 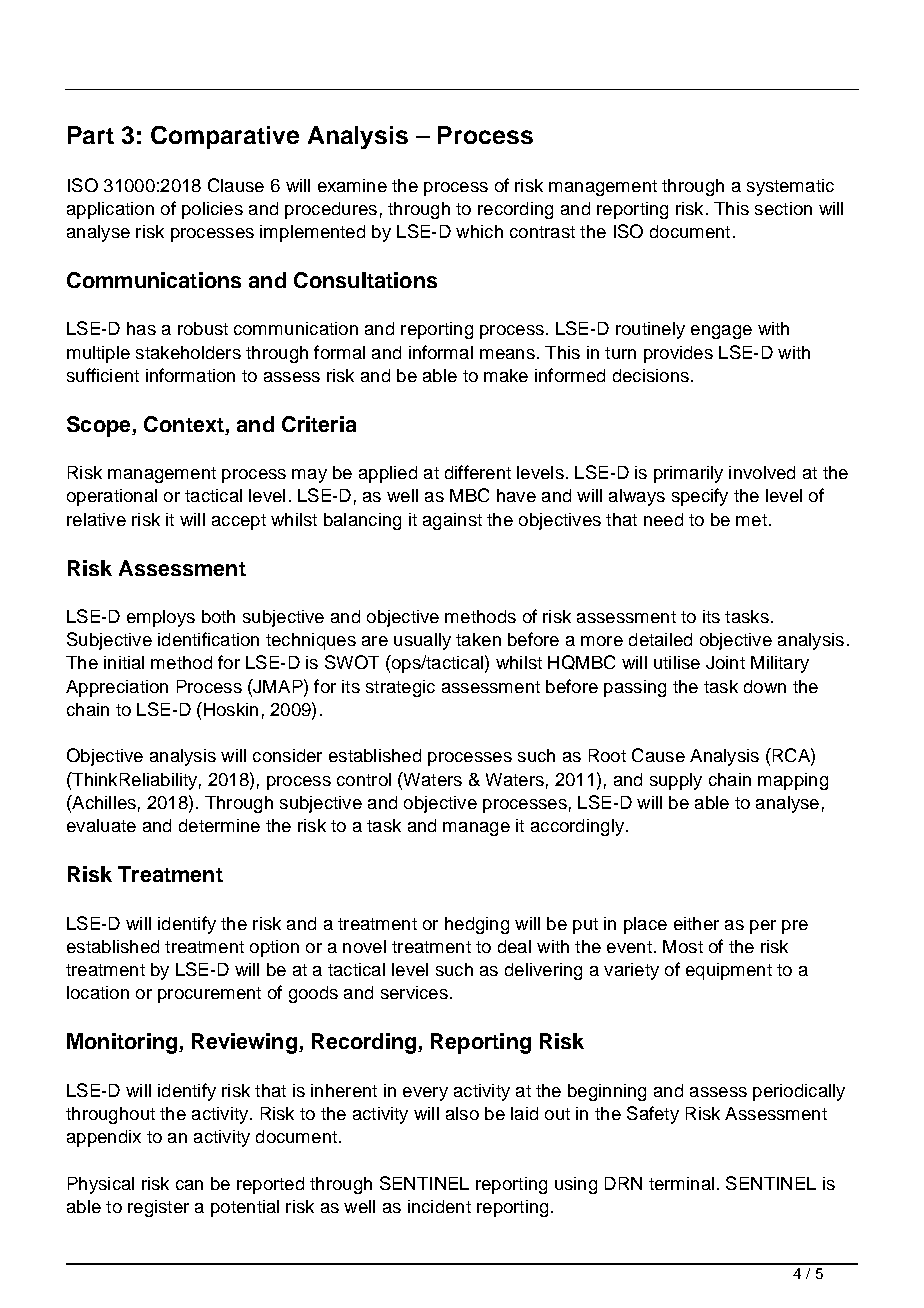 I want to click on procurement, so click(x=209, y=995).
